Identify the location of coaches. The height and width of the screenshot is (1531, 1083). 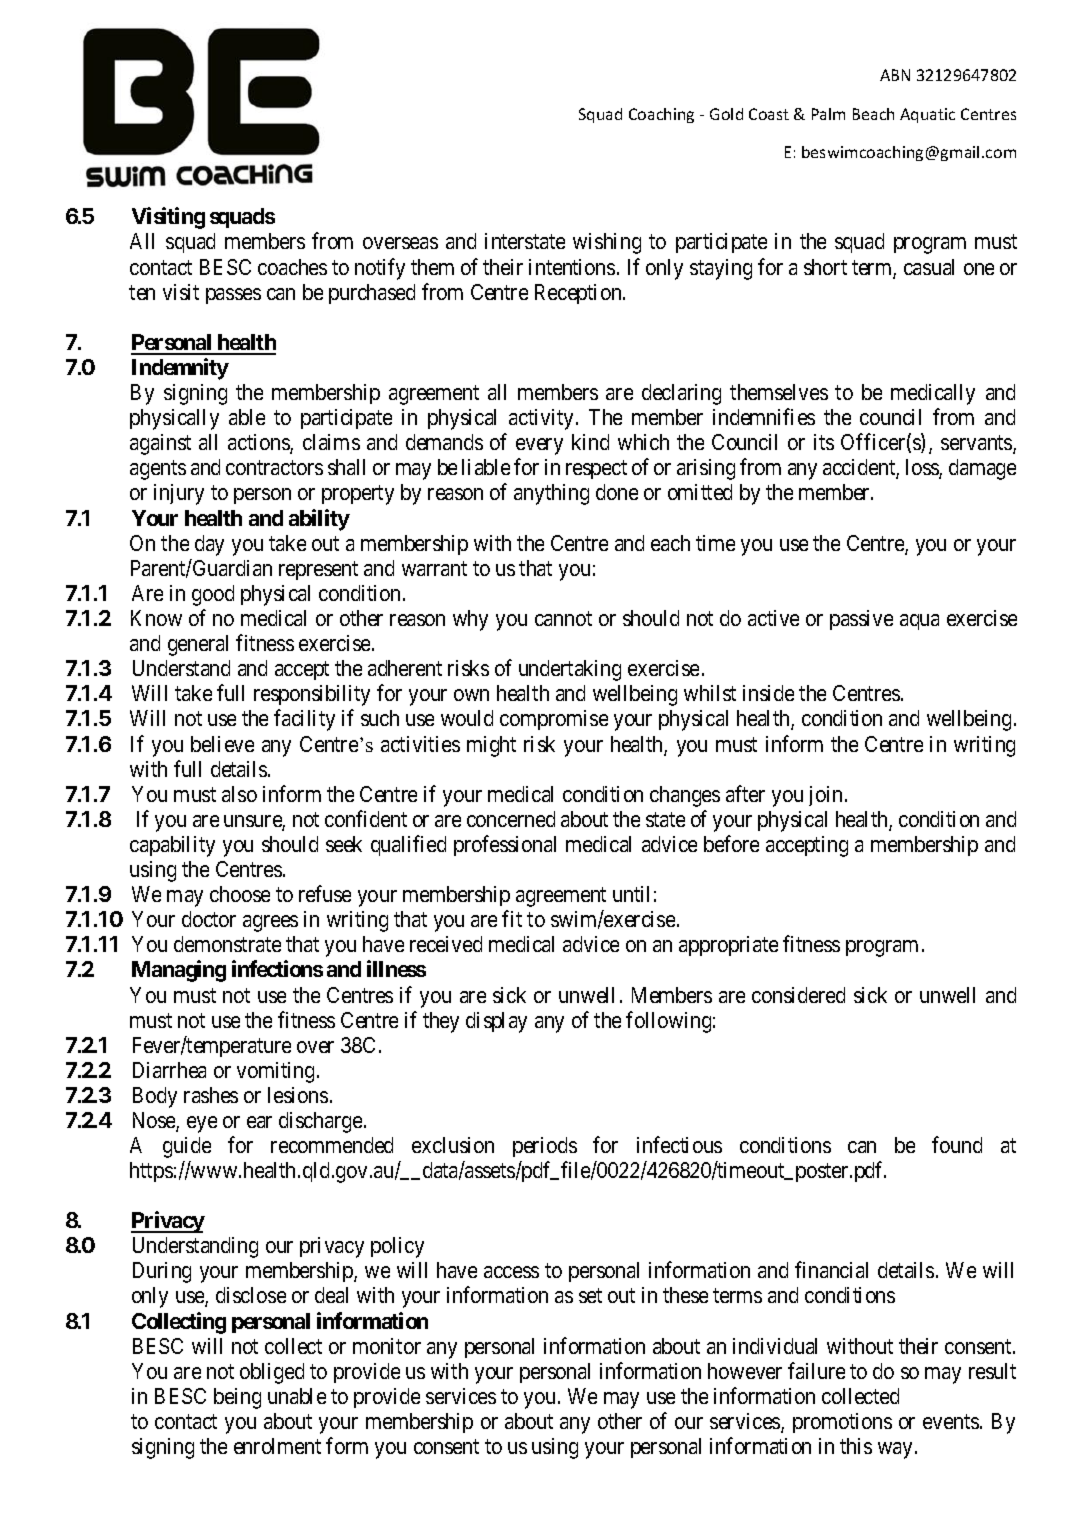
(292, 267).
